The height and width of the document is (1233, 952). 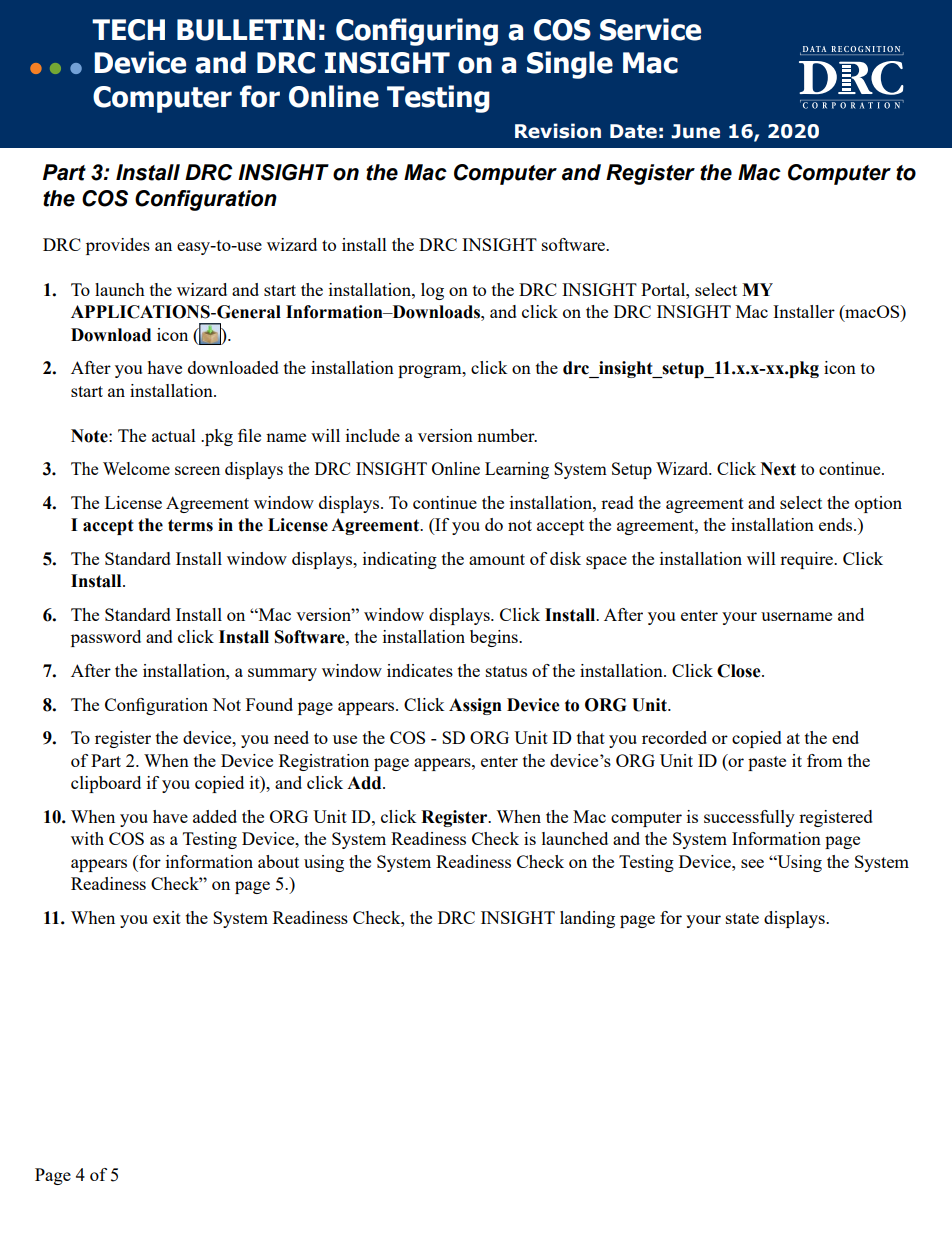 I want to click on provides, so click(x=118, y=246).
